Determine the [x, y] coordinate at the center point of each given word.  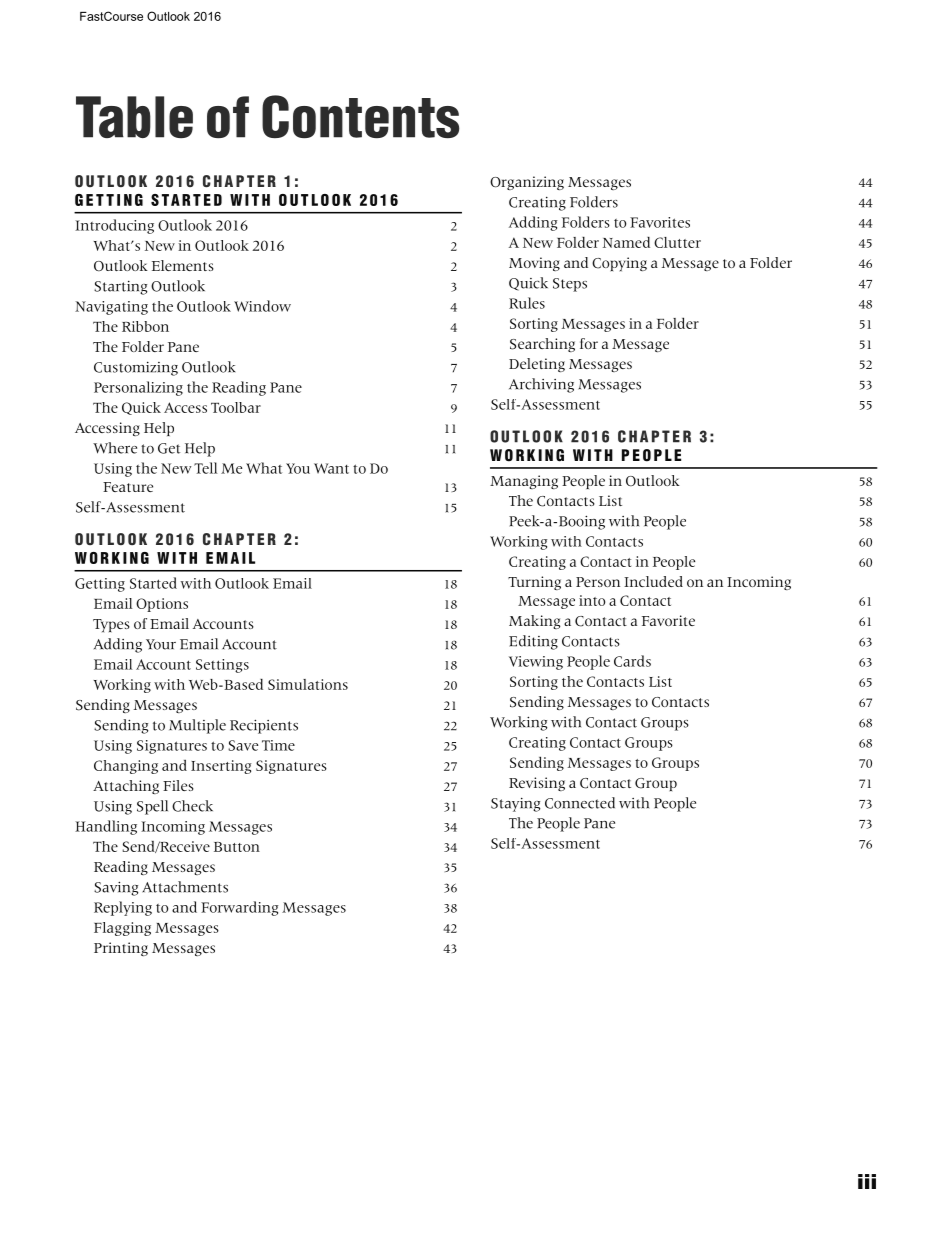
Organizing [527, 183]
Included [653, 581]
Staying [515, 804]
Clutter [677, 242]
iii [867, 1181]
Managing [524, 482]
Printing [121, 949]
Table [134, 117]
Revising [537, 784]
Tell [205, 468]
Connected [580, 803]
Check [192, 806]
